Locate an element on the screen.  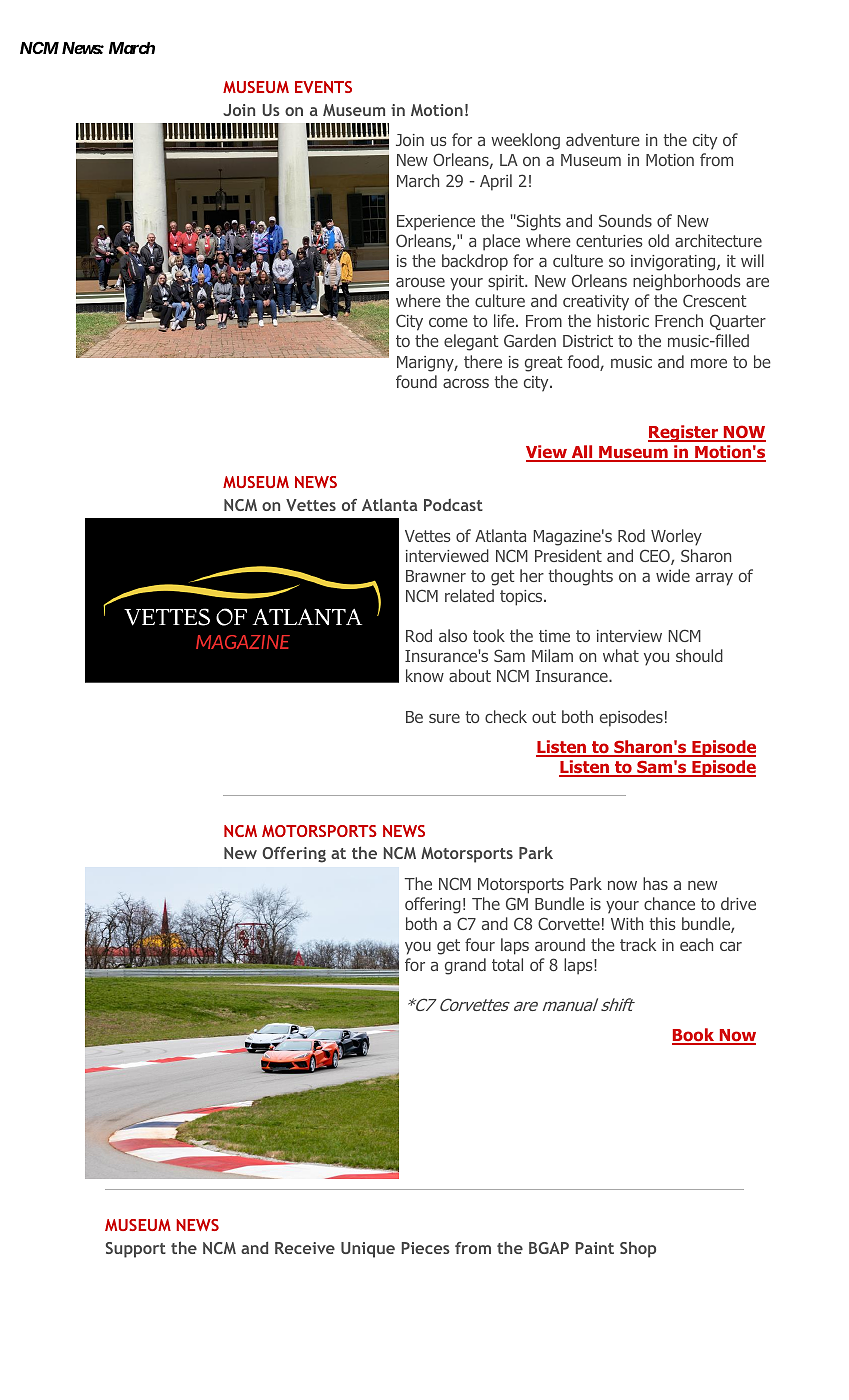
come is located at coordinates (448, 322).
